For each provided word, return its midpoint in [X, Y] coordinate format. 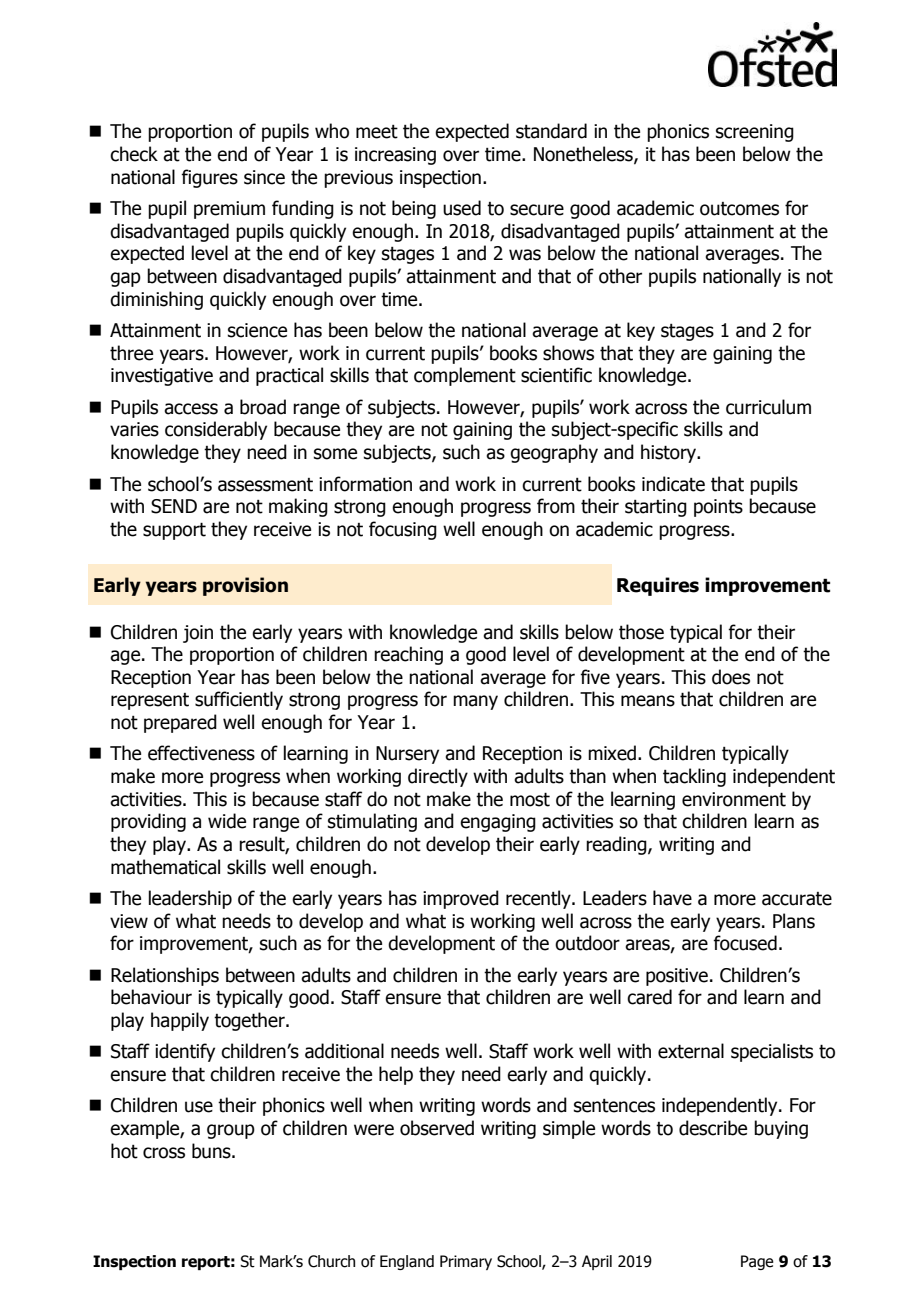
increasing [395, 156]
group [231, 1131]
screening [755, 133]
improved [461, 899]
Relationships [165, 976]
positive [677, 977]
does [731, 677]
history [670, 453]
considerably [216, 430]
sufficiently [239, 700]
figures [209, 178]
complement [465, 376]
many [475, 702]
